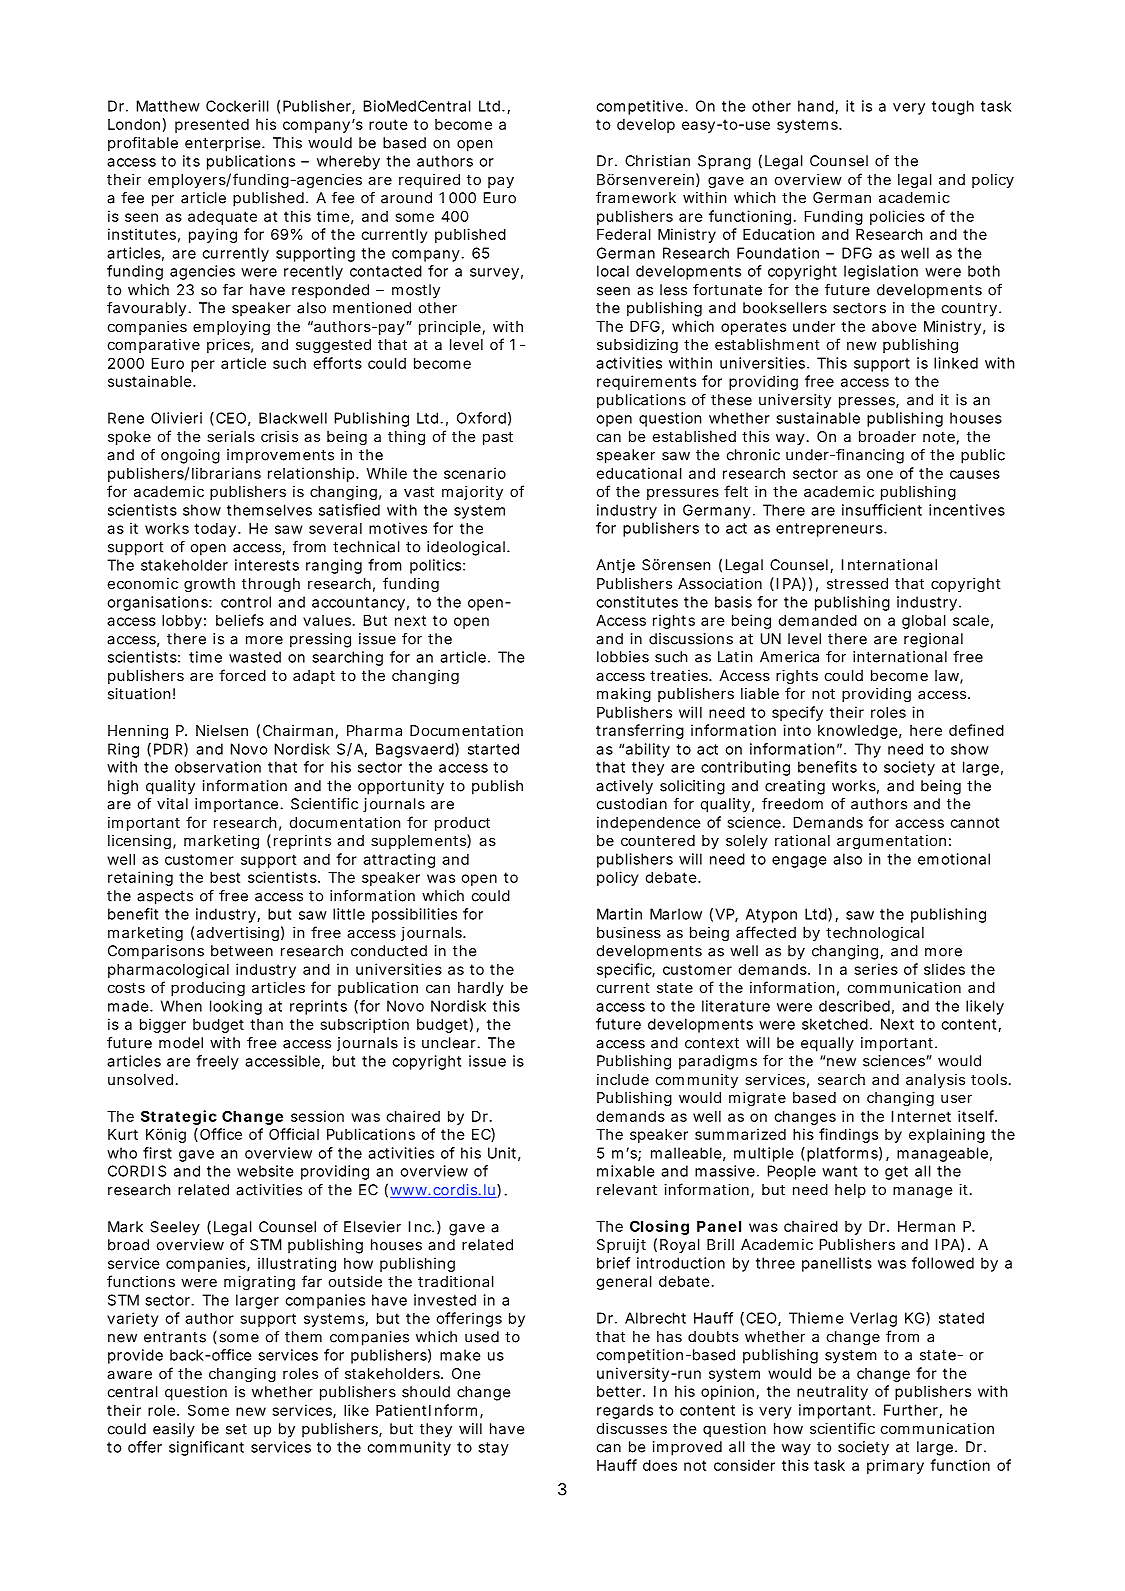 The height and width of the image is (1591, 1125). What do you see at coordinates (953, 107) in the image?
I see `tough` at bounding box center [953, 107].
